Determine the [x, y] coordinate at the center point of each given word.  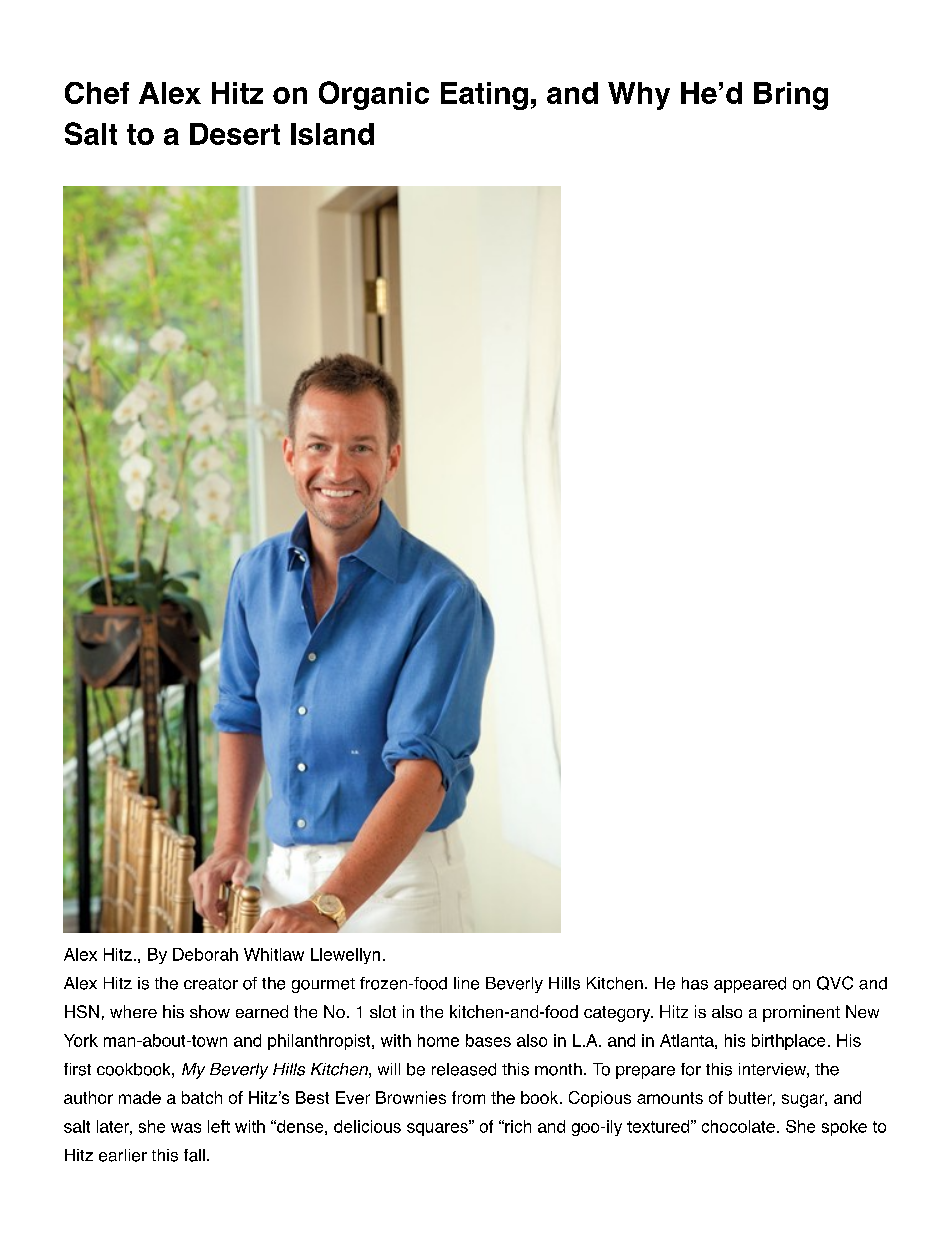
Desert [235, 134]
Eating [484, 96]
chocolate [738, 1126]
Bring [791, 96]
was [186, 1128]
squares [438, 1128]
